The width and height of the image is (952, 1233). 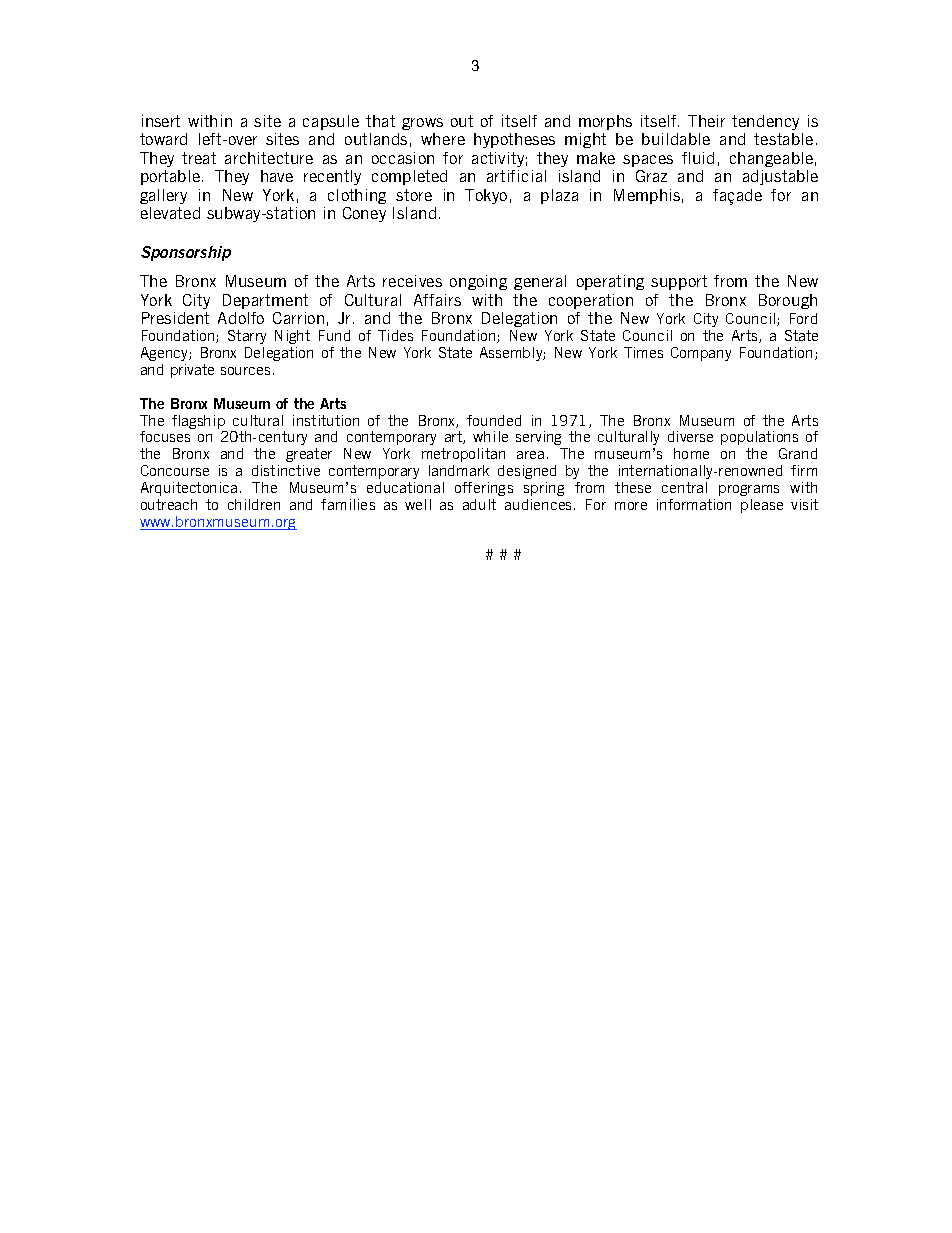 What do you see at coordinates (679, 282) in the image?
I see `support` at bounding box center [679, 282].
